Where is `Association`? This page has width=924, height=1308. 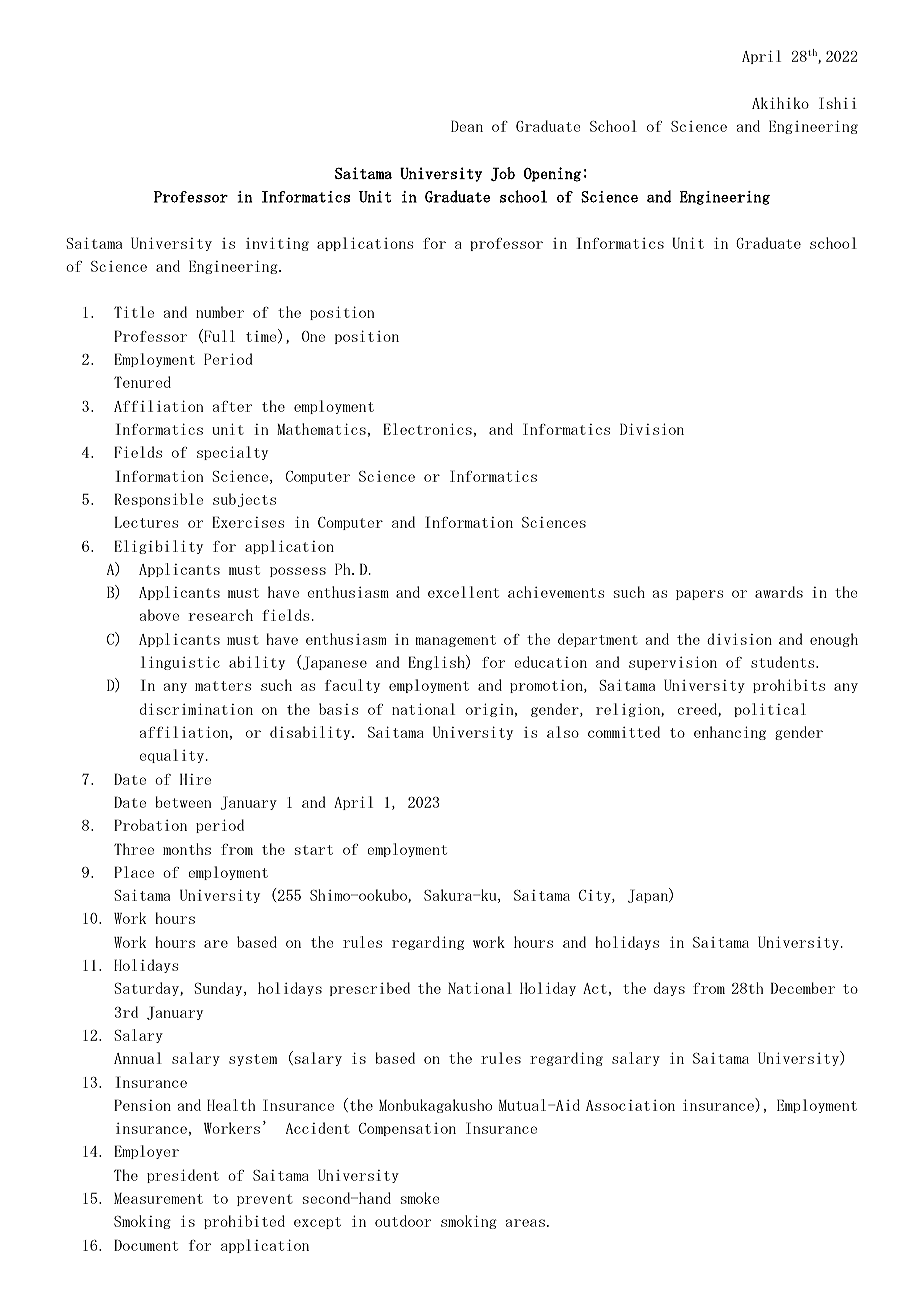
Association is located at coordinates (630, 1105).
